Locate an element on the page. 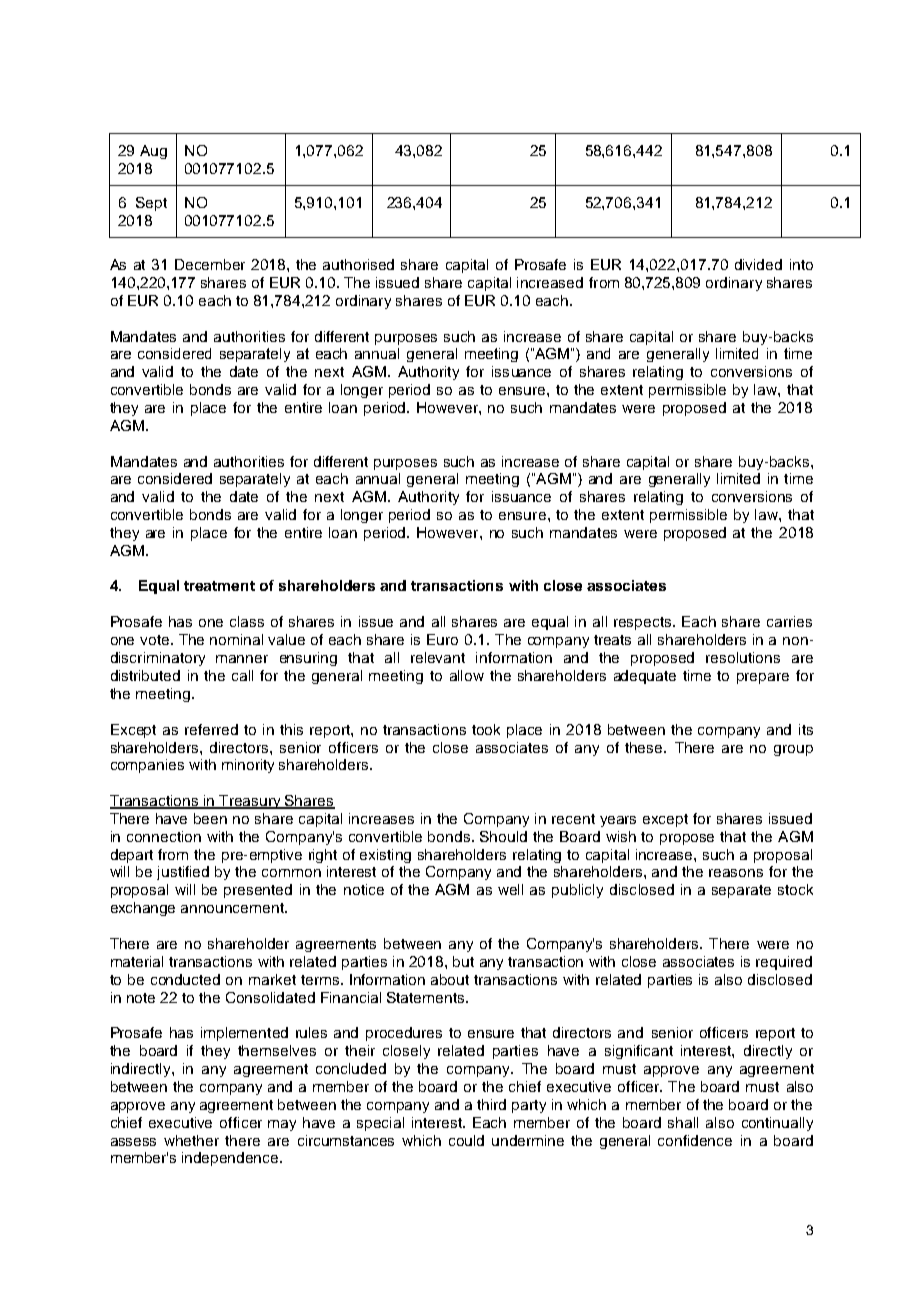 The width and height of the image is (924, 1308). Sept is located at coordinates (151, 204).
